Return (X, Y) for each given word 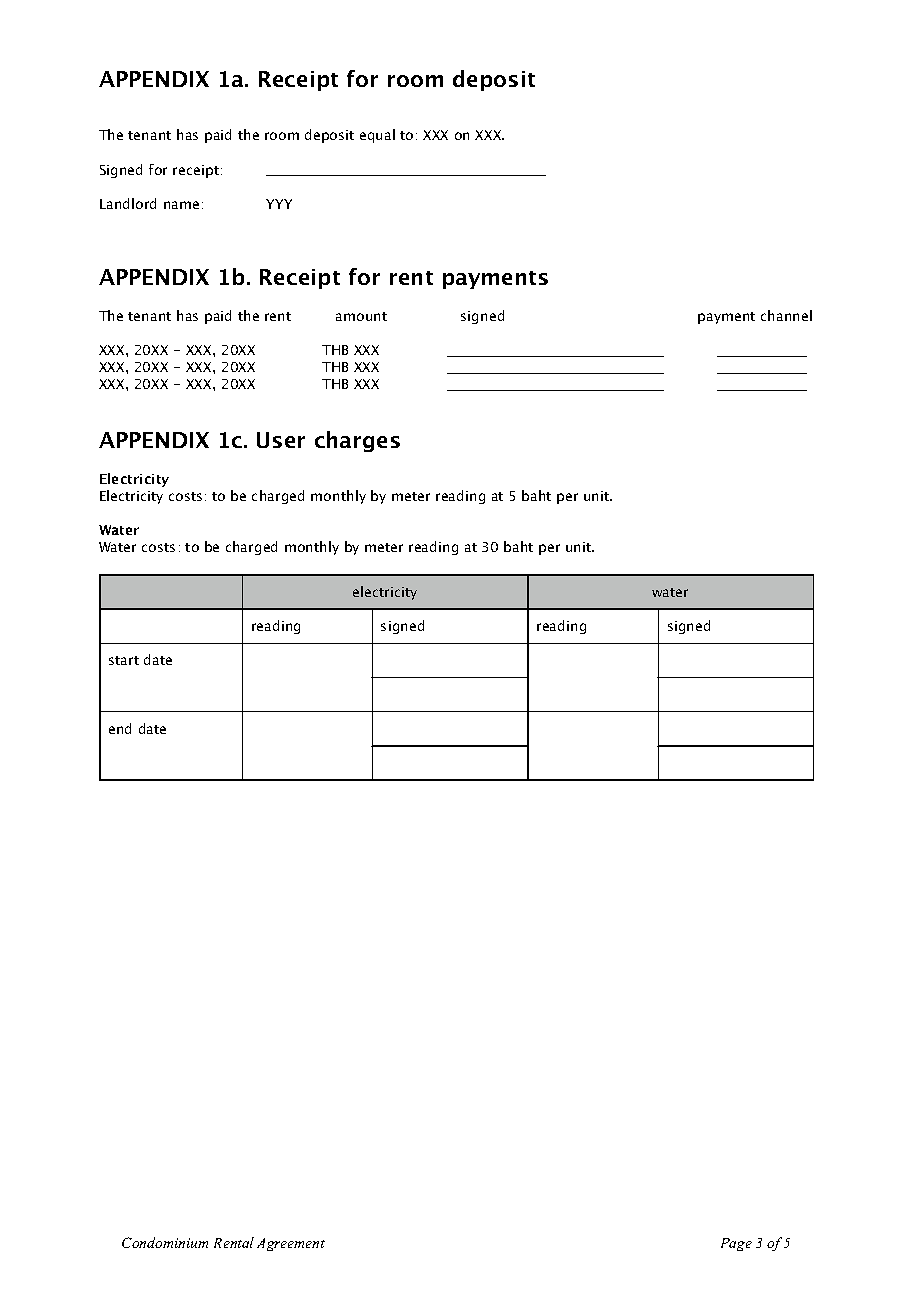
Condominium (165, 1242)
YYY (279, 204)
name (181, 205)
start (124, 660)
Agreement (291, 1244)
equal (377, 136)
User (281, 440)
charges (357, 441)
